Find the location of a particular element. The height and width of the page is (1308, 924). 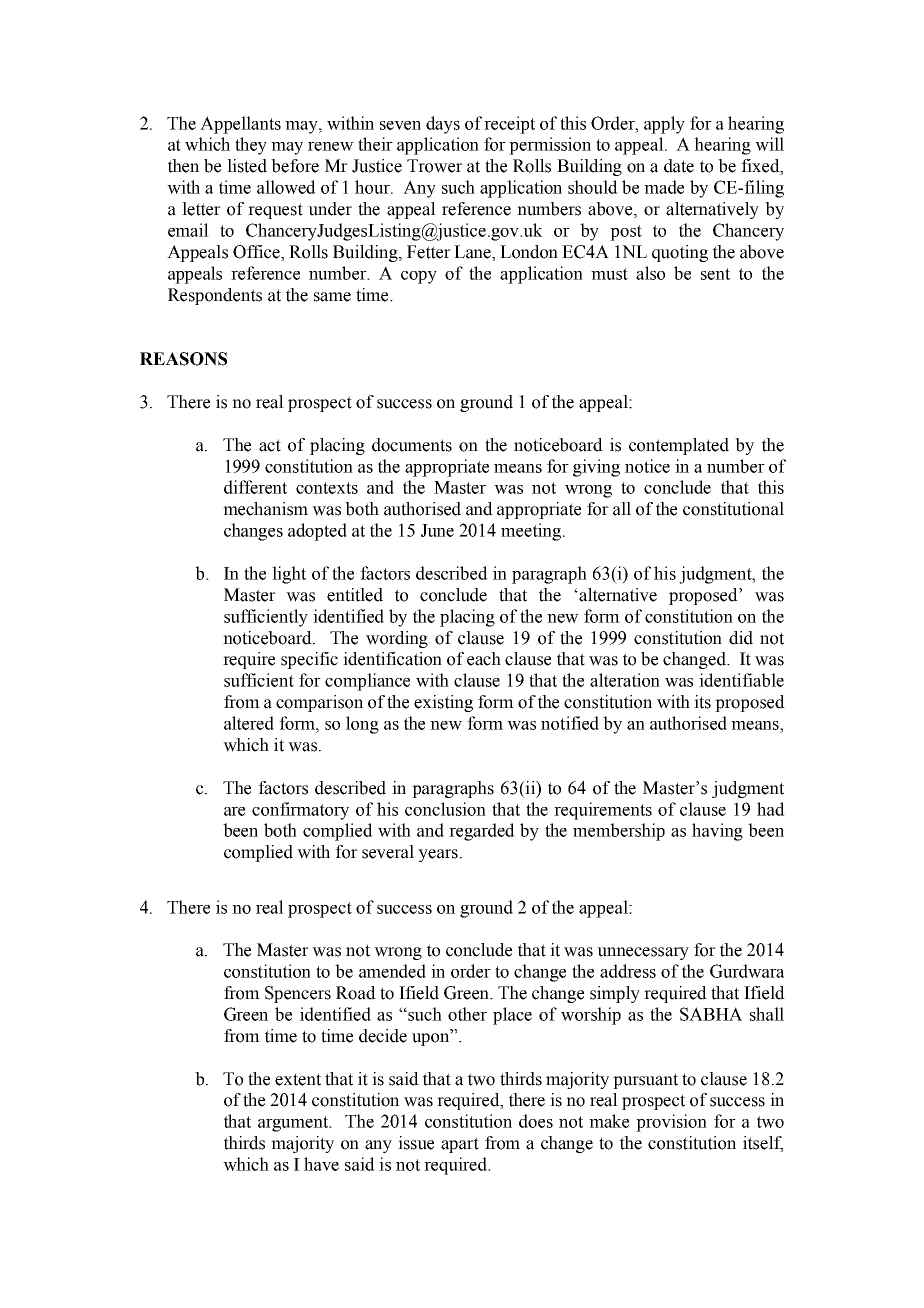

each is located at coordinates (484, 659).
